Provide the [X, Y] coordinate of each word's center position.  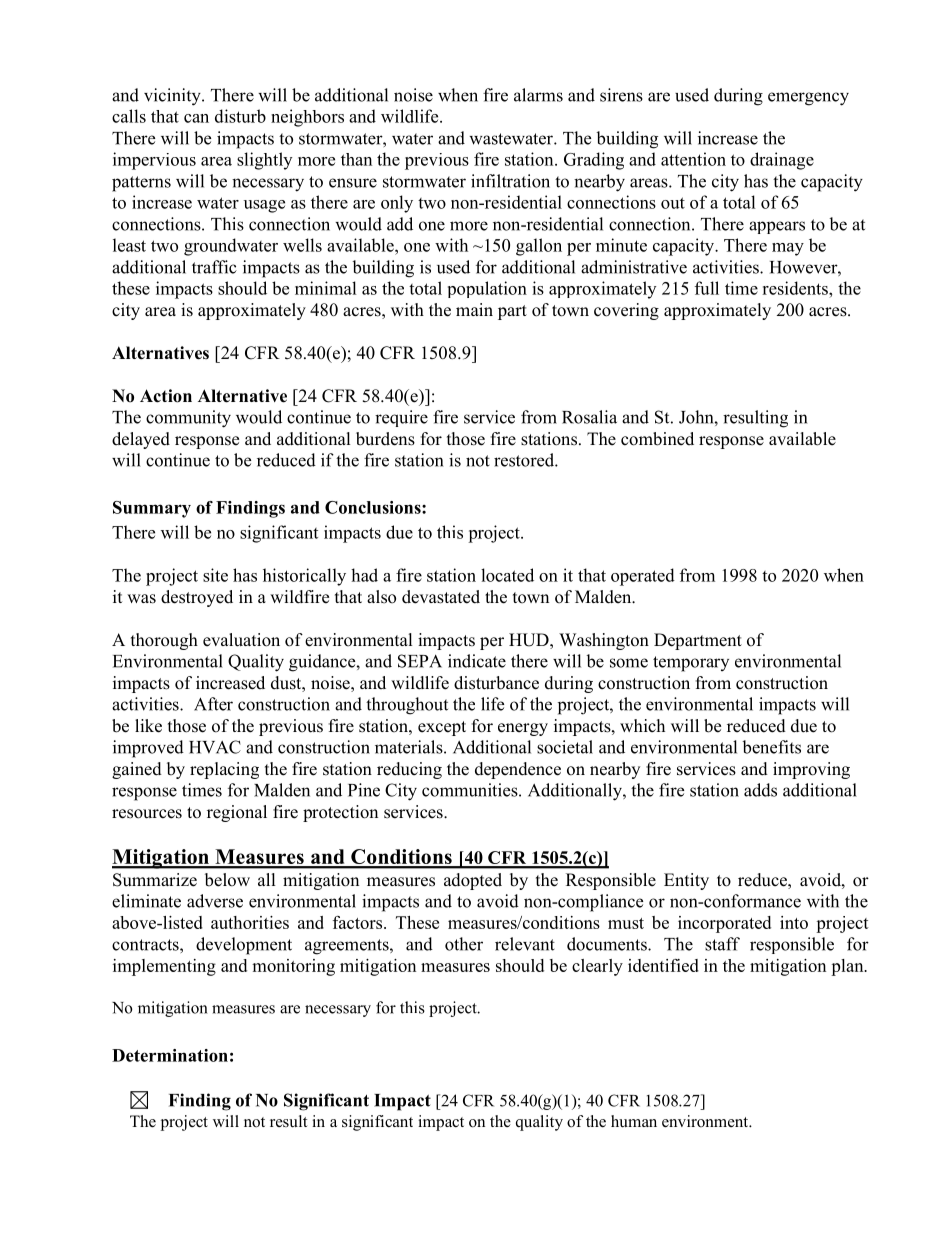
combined [657, 439]
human [634, 1121]
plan [848, 967]
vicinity [173, 97]
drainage [782, 161]
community [188, 419]
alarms [538, 95]
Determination [170, 1055]
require [401, 418]
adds [760, 790]
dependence [518, 770]
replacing [224, 770]
